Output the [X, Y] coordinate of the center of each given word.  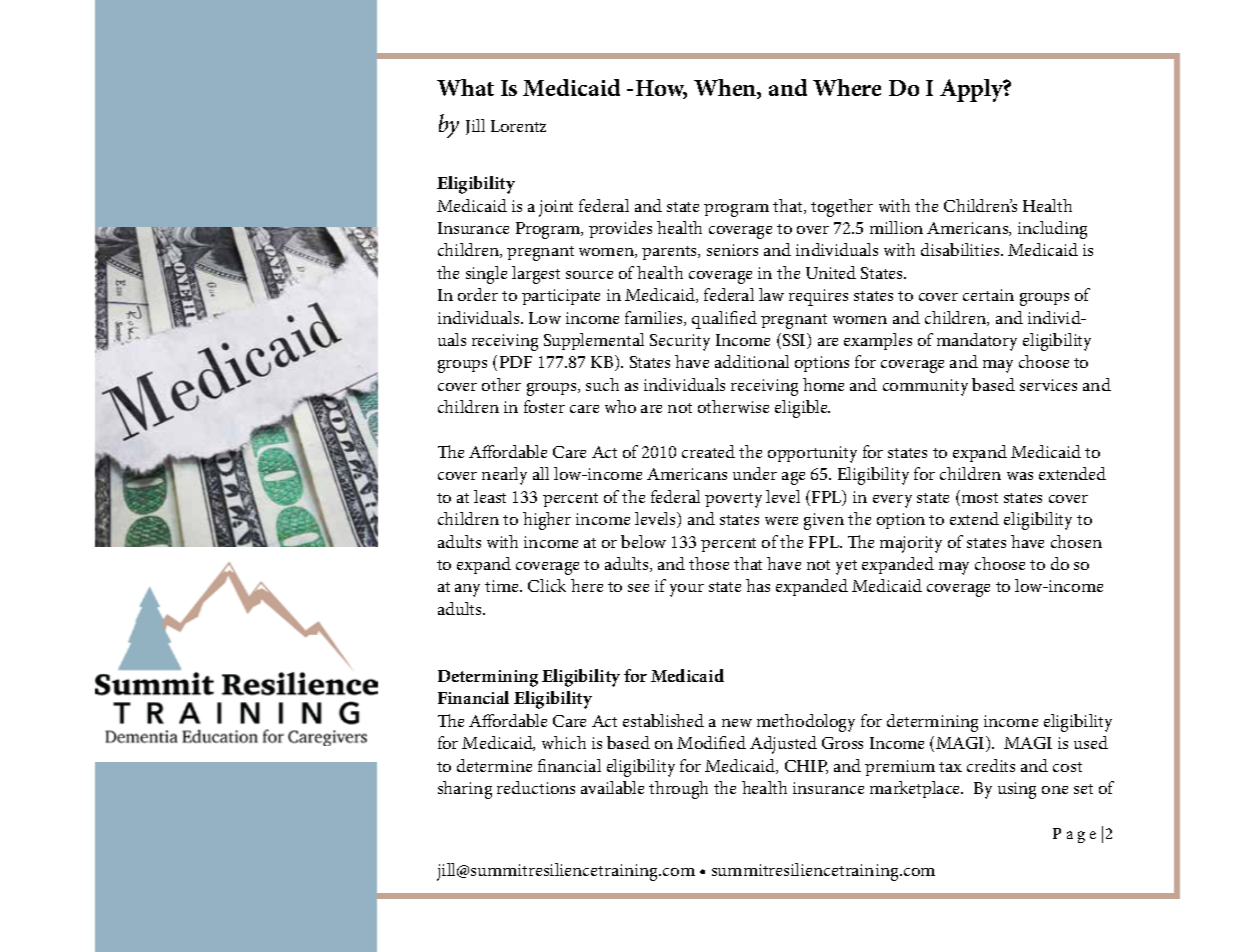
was [1020, 476]
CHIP [806, 767]
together [842, 208]
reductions [536, 787]
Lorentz [518, 126]
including [1052, 230]
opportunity [812, 454]
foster [544, 406]
